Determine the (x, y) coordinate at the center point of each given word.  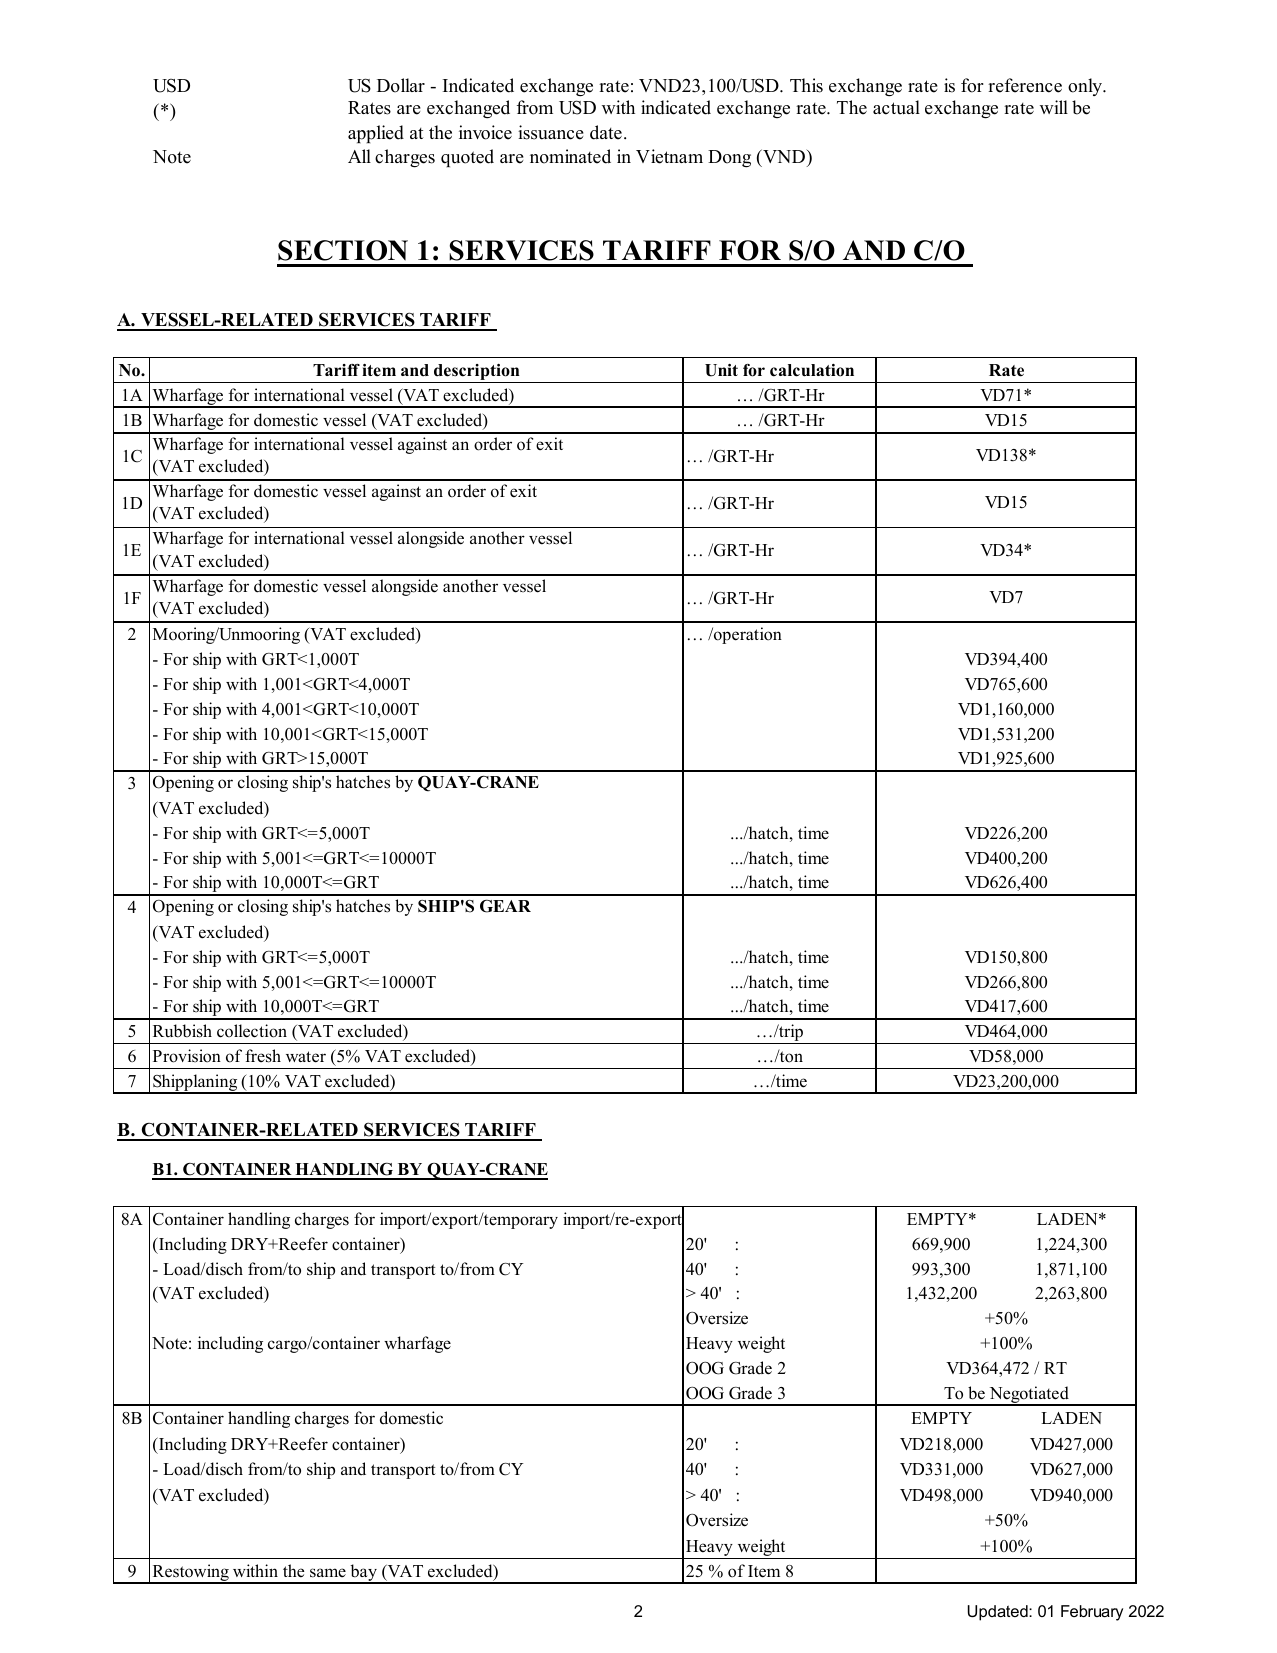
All (359, 156)
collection (252, 1031)
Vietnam (669, 156)
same (328, 1573)
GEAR (505, 906)
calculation (812, 370)
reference (1025, 85)
